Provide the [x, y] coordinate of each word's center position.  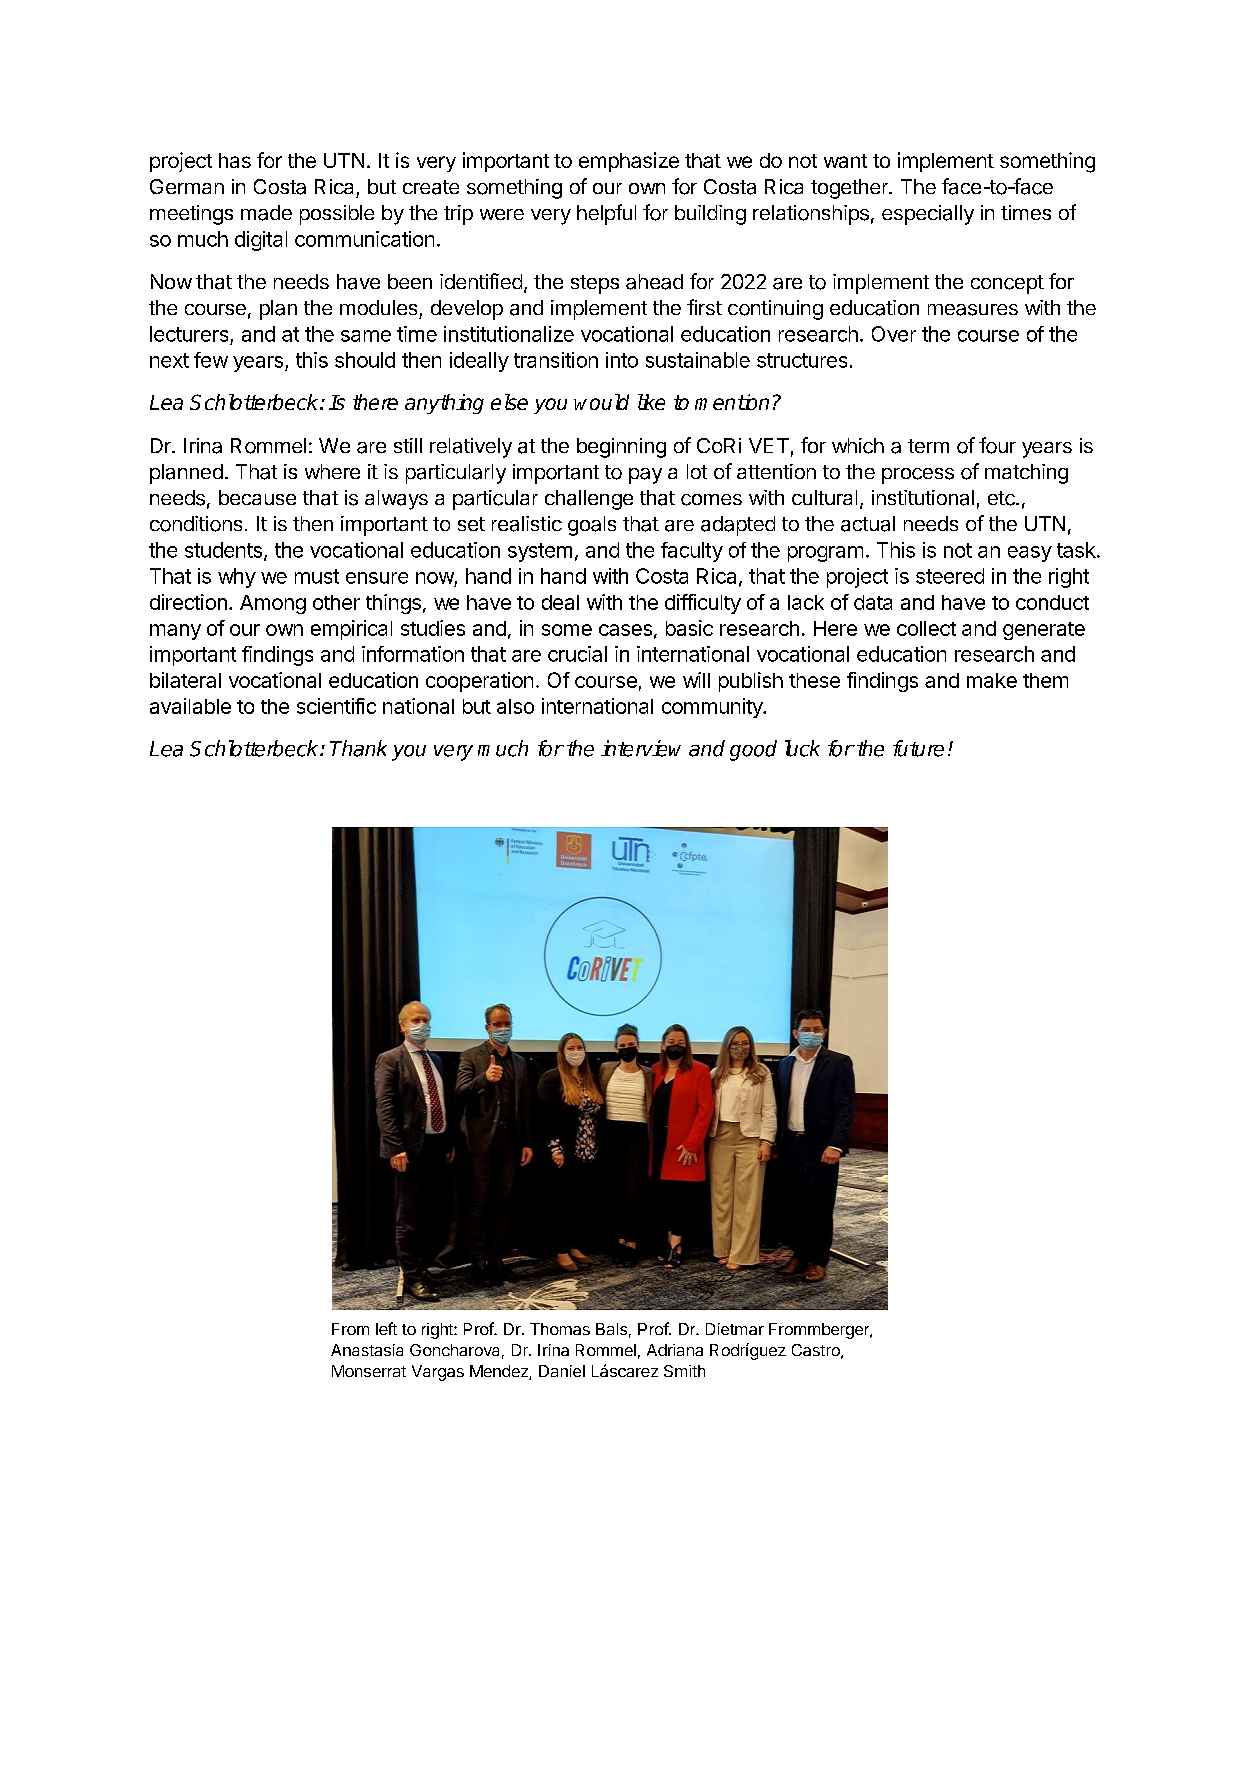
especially [928, 215]
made [266, 213]
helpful [606, 214]
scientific [336, 706]
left [386, 1328]
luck [802, 748]
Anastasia [367, 1350]
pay [645, 476]
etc [1002, 498]
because [257, 497]
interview [641, 748]
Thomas [560, 1329]
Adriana [675, 1350]
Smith [684, 1371]
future [918, 748]
